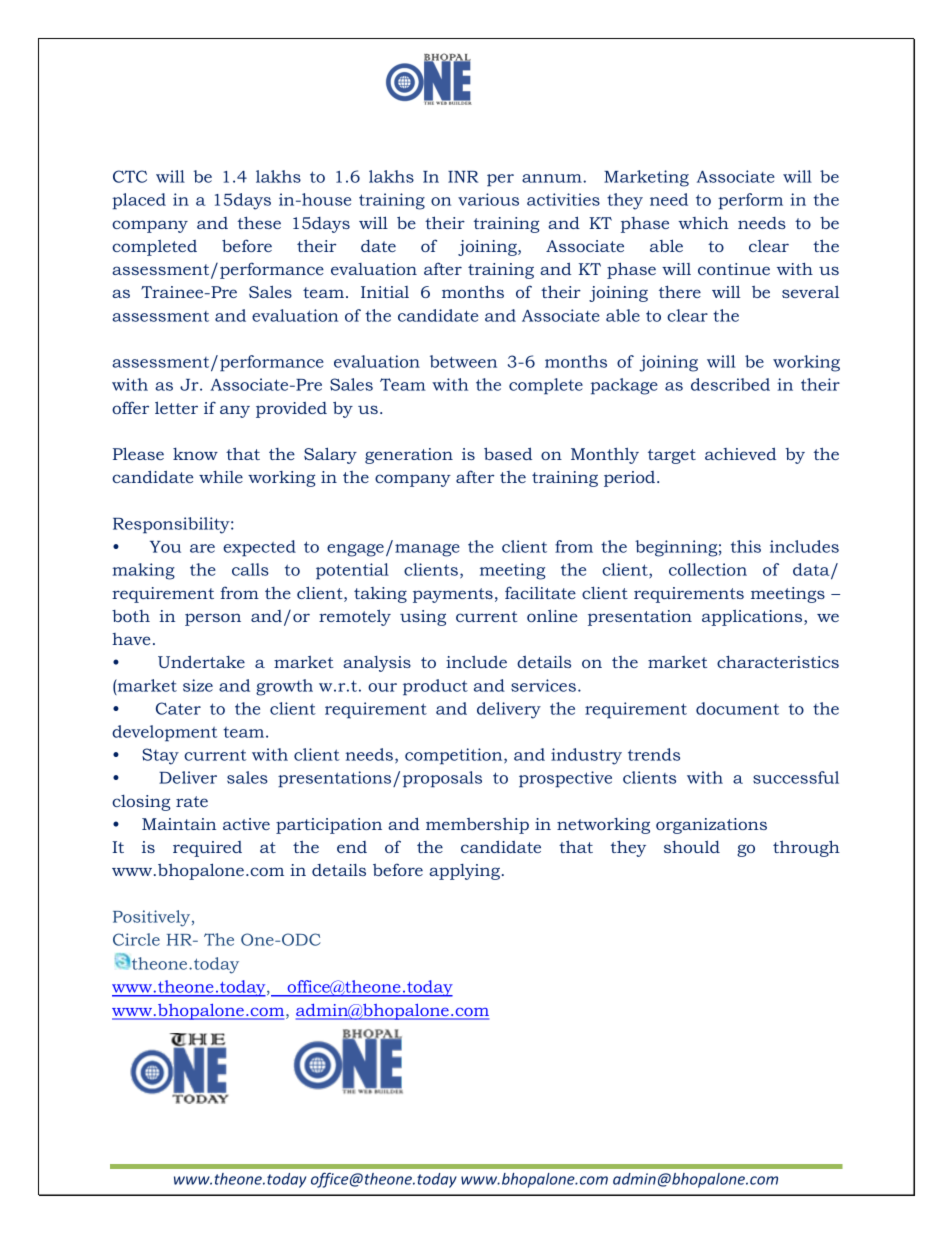  What do you see at coordinates (488, 199) in the page?
I see `various` at bounding box center [488, 199].
